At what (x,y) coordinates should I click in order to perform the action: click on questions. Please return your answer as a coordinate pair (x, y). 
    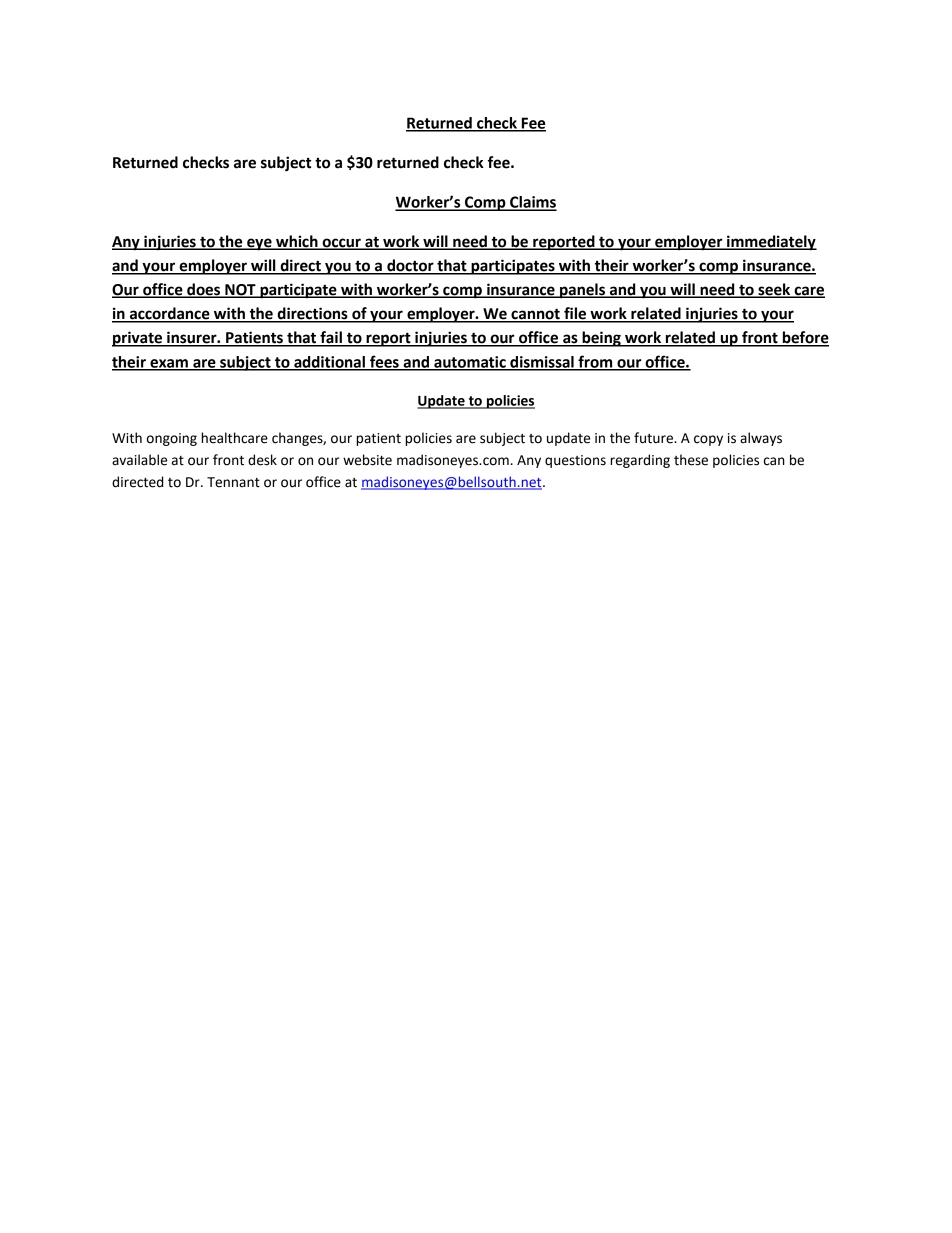
    Looking at the image, I should click on (575, 461).
